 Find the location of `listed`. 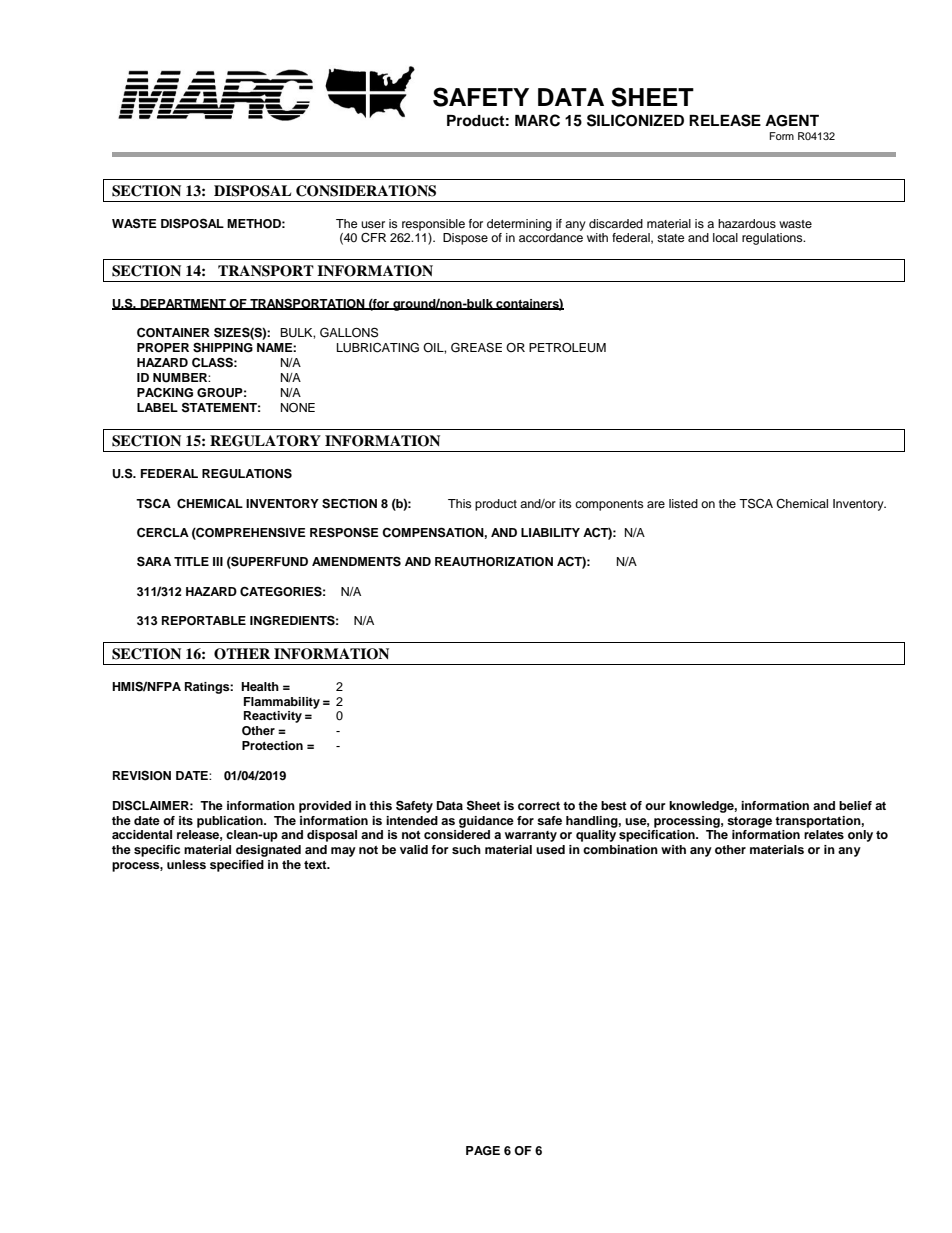

listed is located at coordinates (683, 503).
